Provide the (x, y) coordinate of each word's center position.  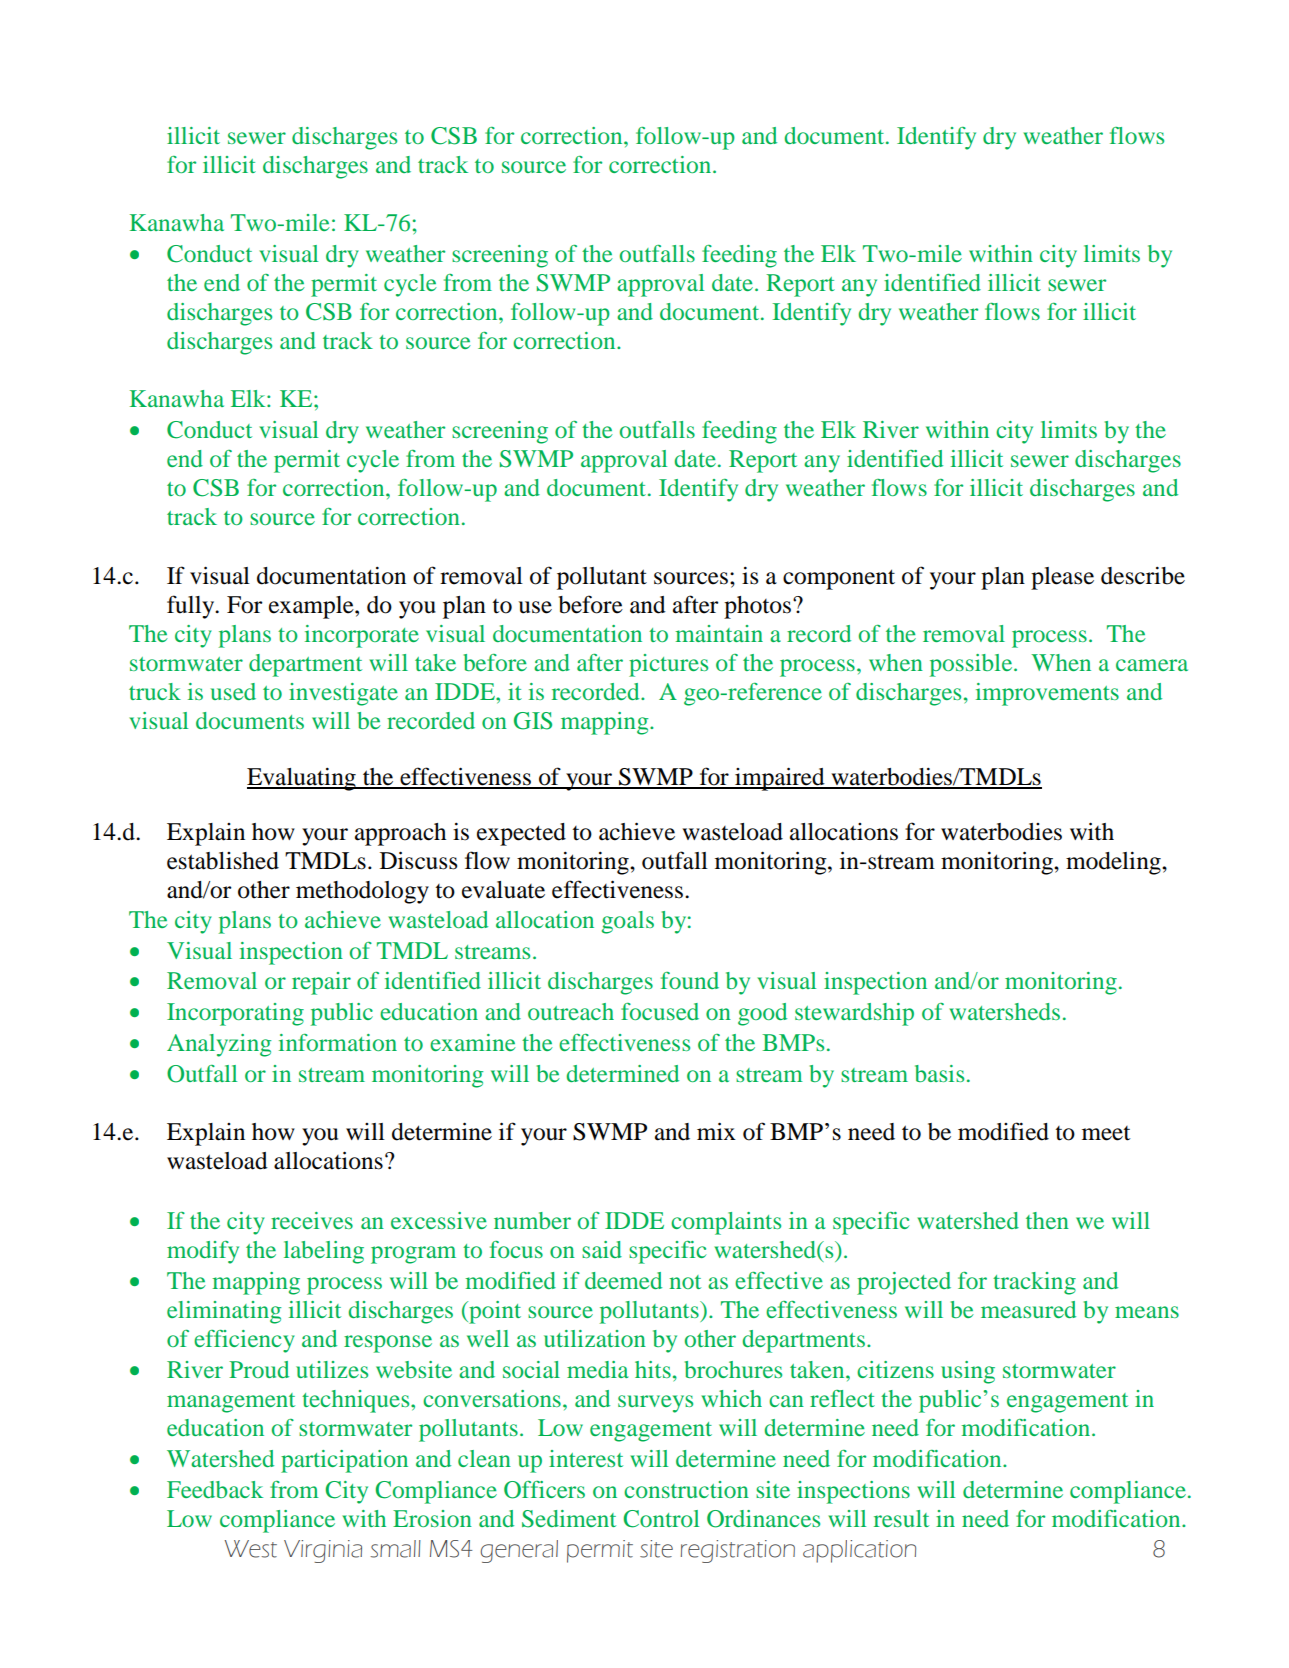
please (1062, 578)
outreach (571, 1011)
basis (939, 1073)
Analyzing (219, 1045)
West (250, 1549)
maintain (719, 633)
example (312, 607)
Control (661, 1519)
